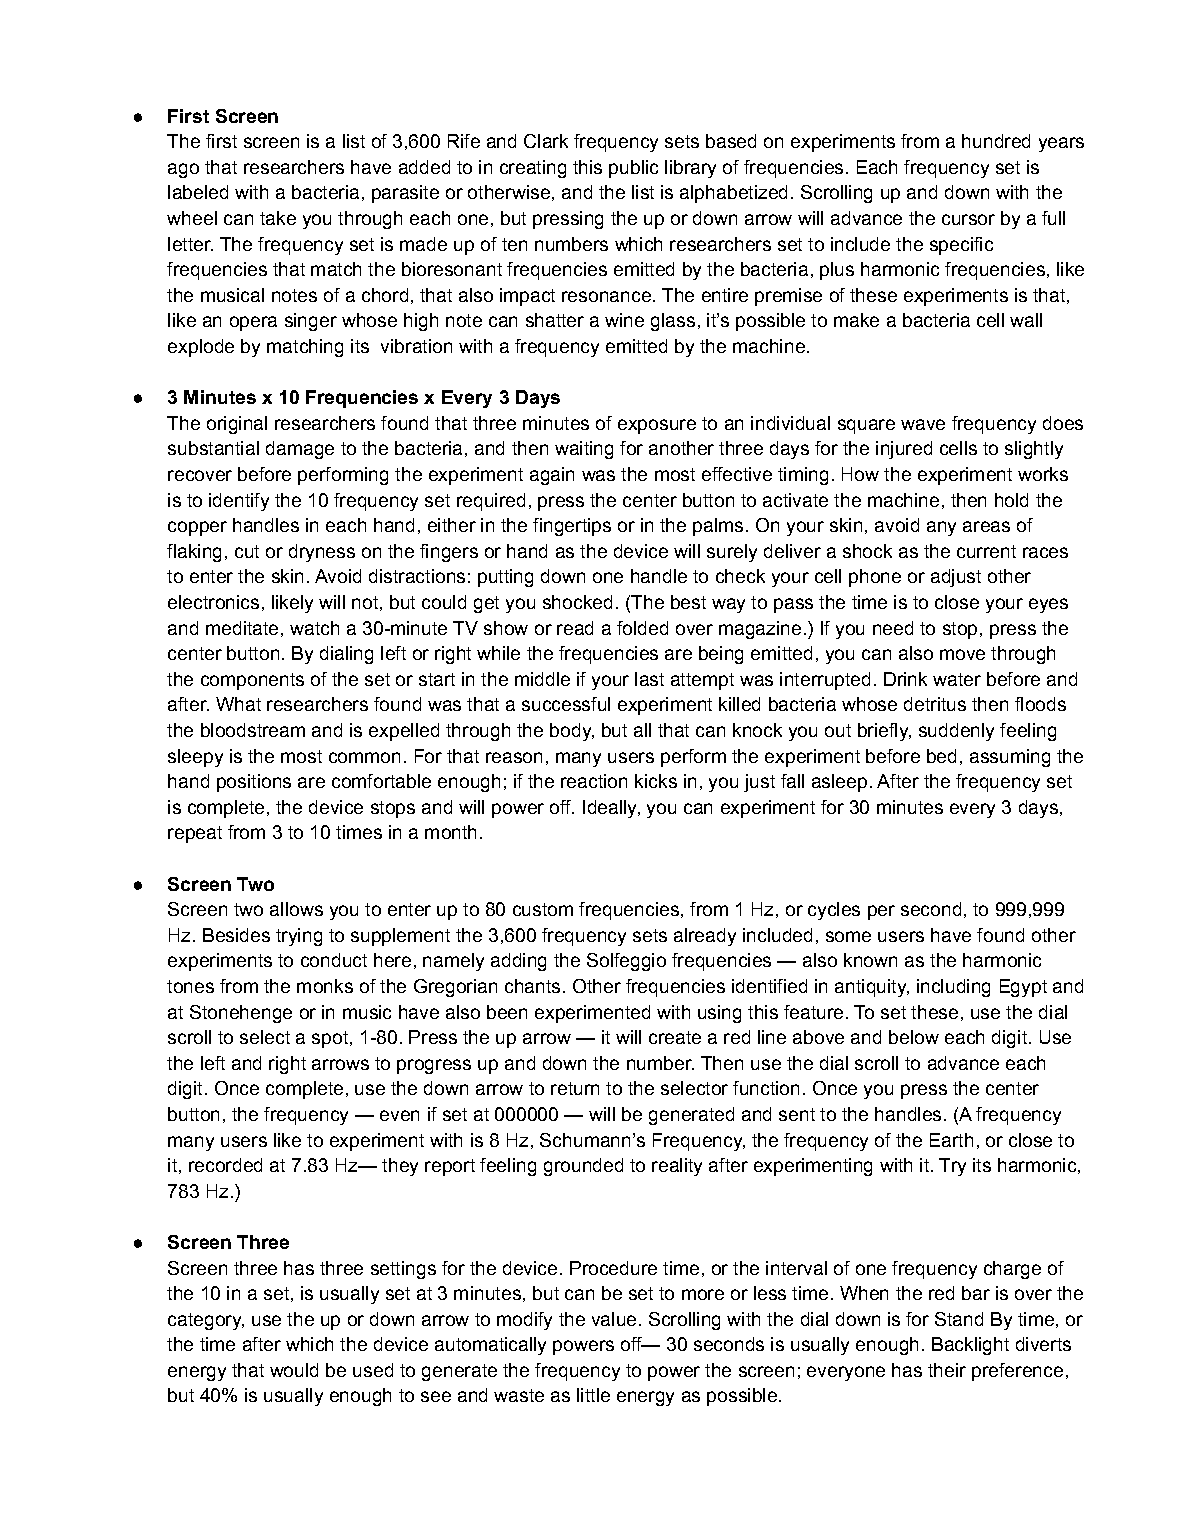 This screenshot has height=1533, width=1185. Describe the element at coordinates (626, 962) in the screenshot. I see `Solfeggio` at that location.
